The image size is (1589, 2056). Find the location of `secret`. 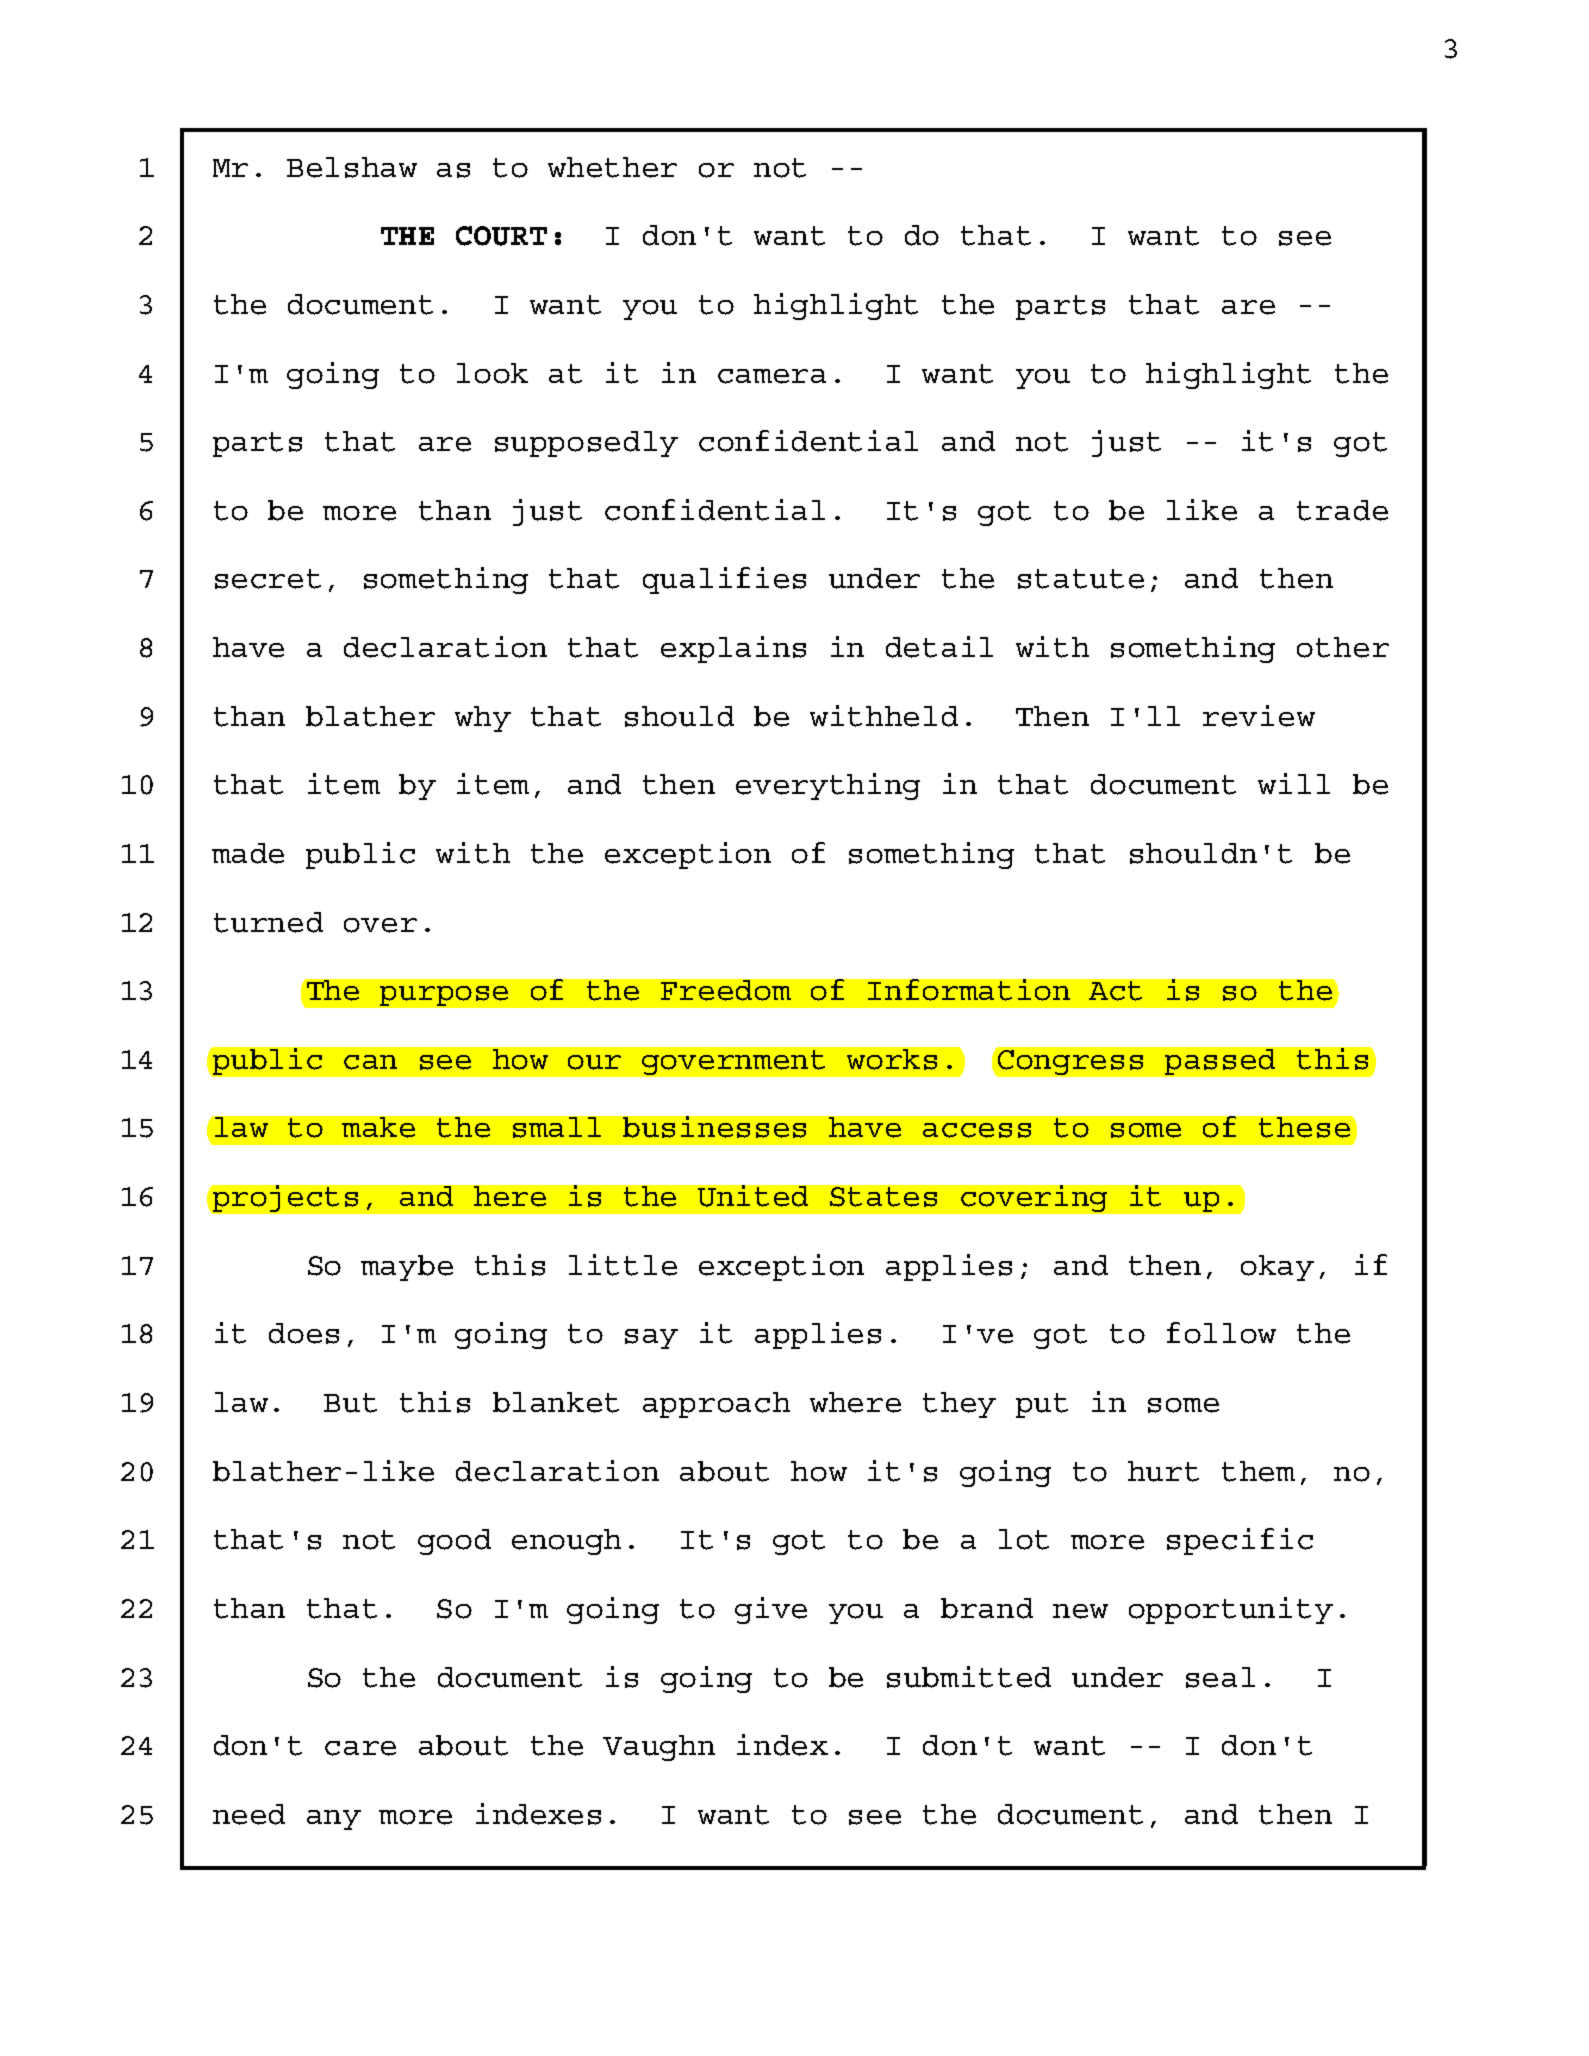

secret is located at coordinates (268, 579).
